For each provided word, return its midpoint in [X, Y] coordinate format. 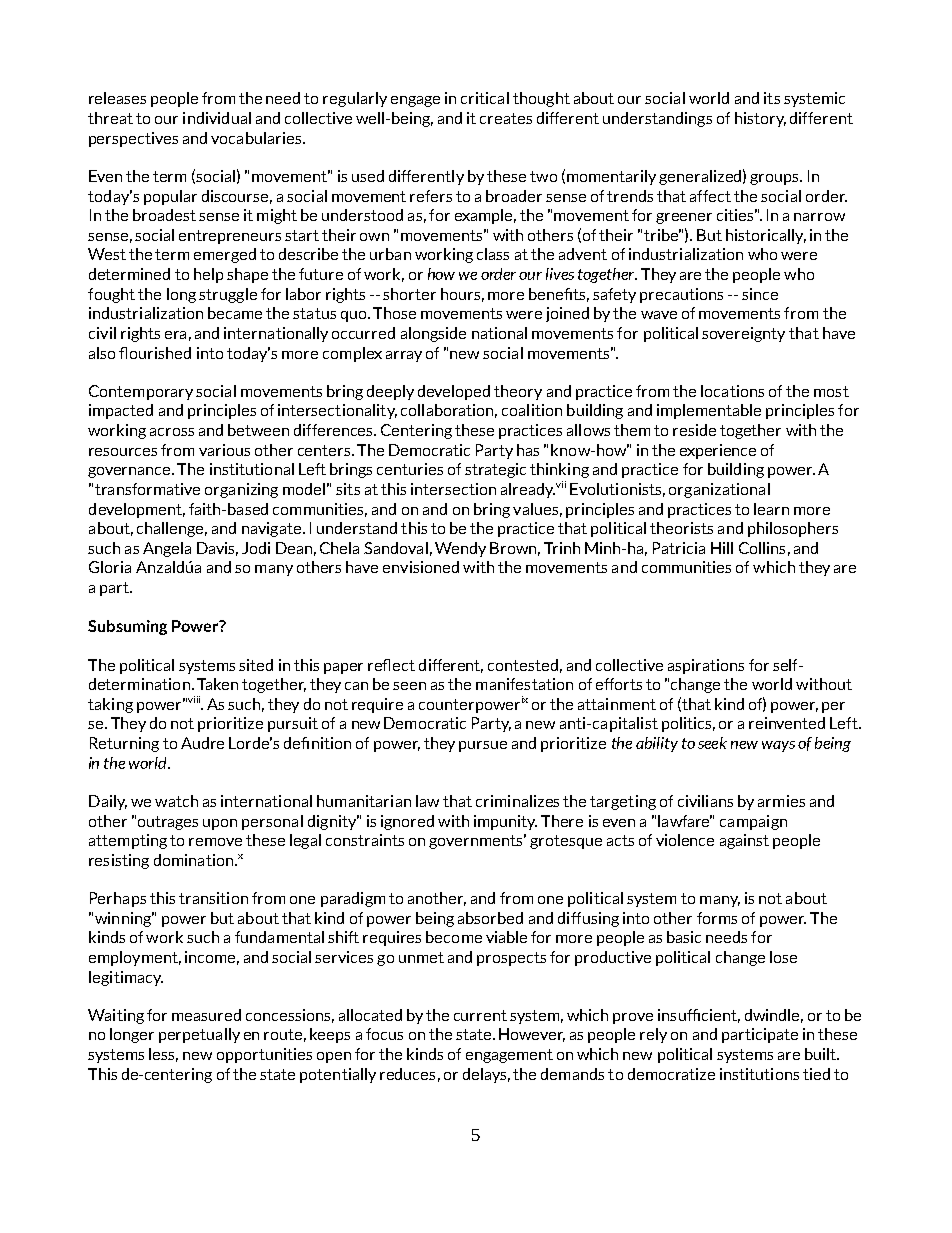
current [480, 1015]
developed [454, 392]
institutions [759, 1074]
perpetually [199, 1035]
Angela [167, 549]
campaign [753, 822]
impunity [505, 822]
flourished [155, 353]
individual [217, 118]
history [760, 119]
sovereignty [743, 334]
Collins [762, 548]
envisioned [421, 567]
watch [176, 801]
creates [506, 118]
